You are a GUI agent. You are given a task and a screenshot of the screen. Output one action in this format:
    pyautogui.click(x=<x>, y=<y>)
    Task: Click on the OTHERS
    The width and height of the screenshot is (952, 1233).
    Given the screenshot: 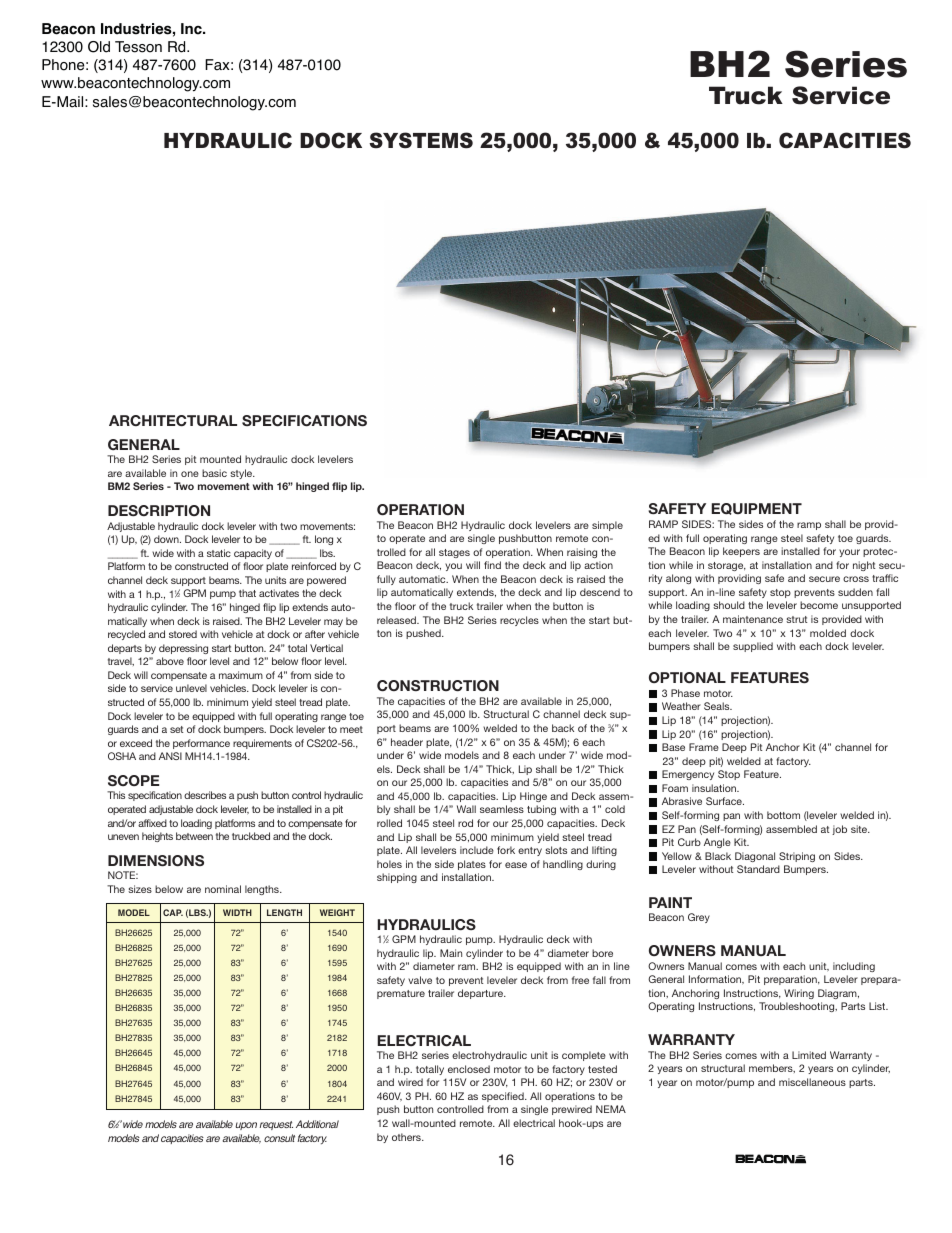 What is the action you would take?
    pyautogui.click(x=407, y=1137)
